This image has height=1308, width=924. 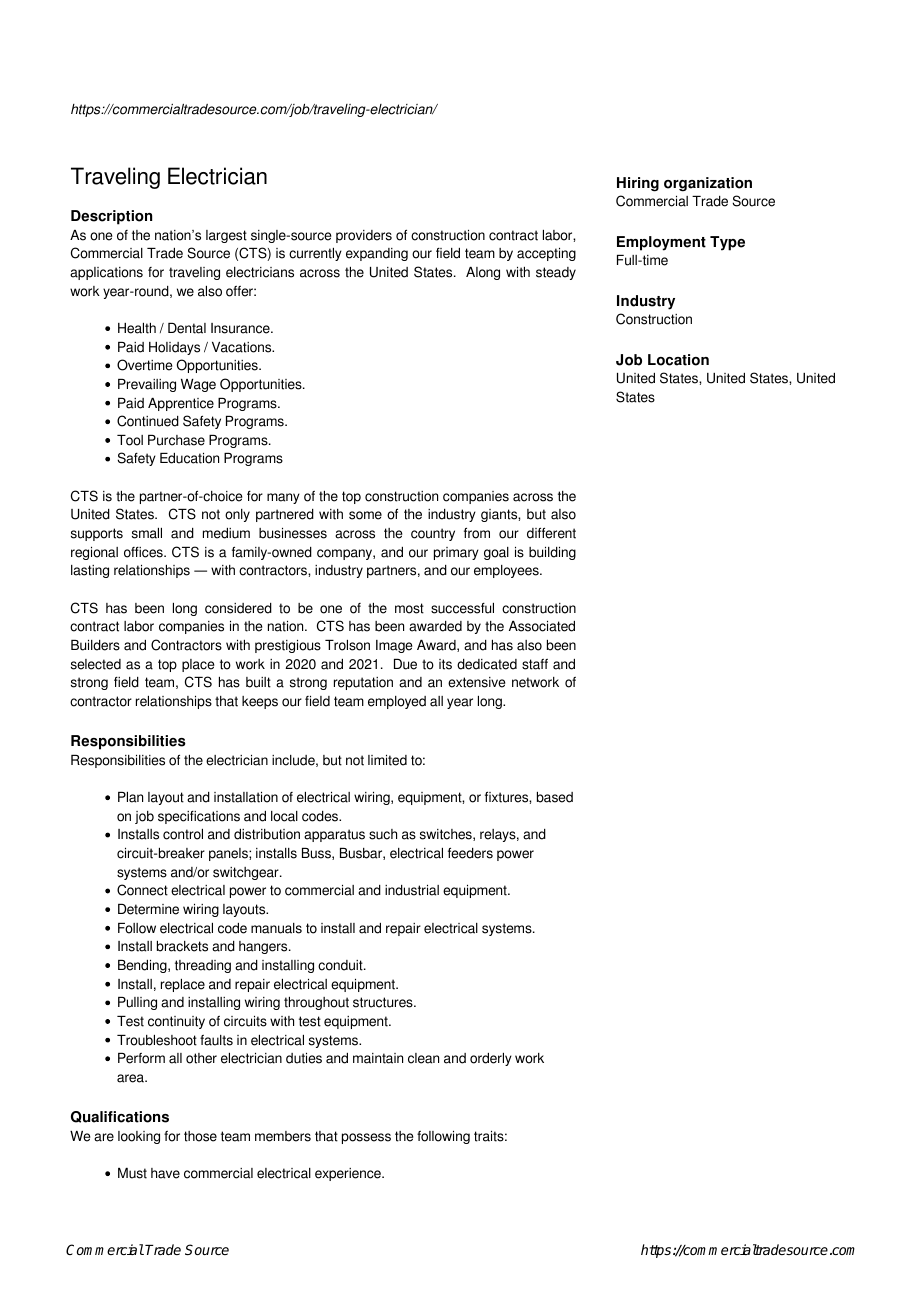 What do you see at coordinates (364, 236) in the image?
I see `providers` at bounding box center [364, 236].
